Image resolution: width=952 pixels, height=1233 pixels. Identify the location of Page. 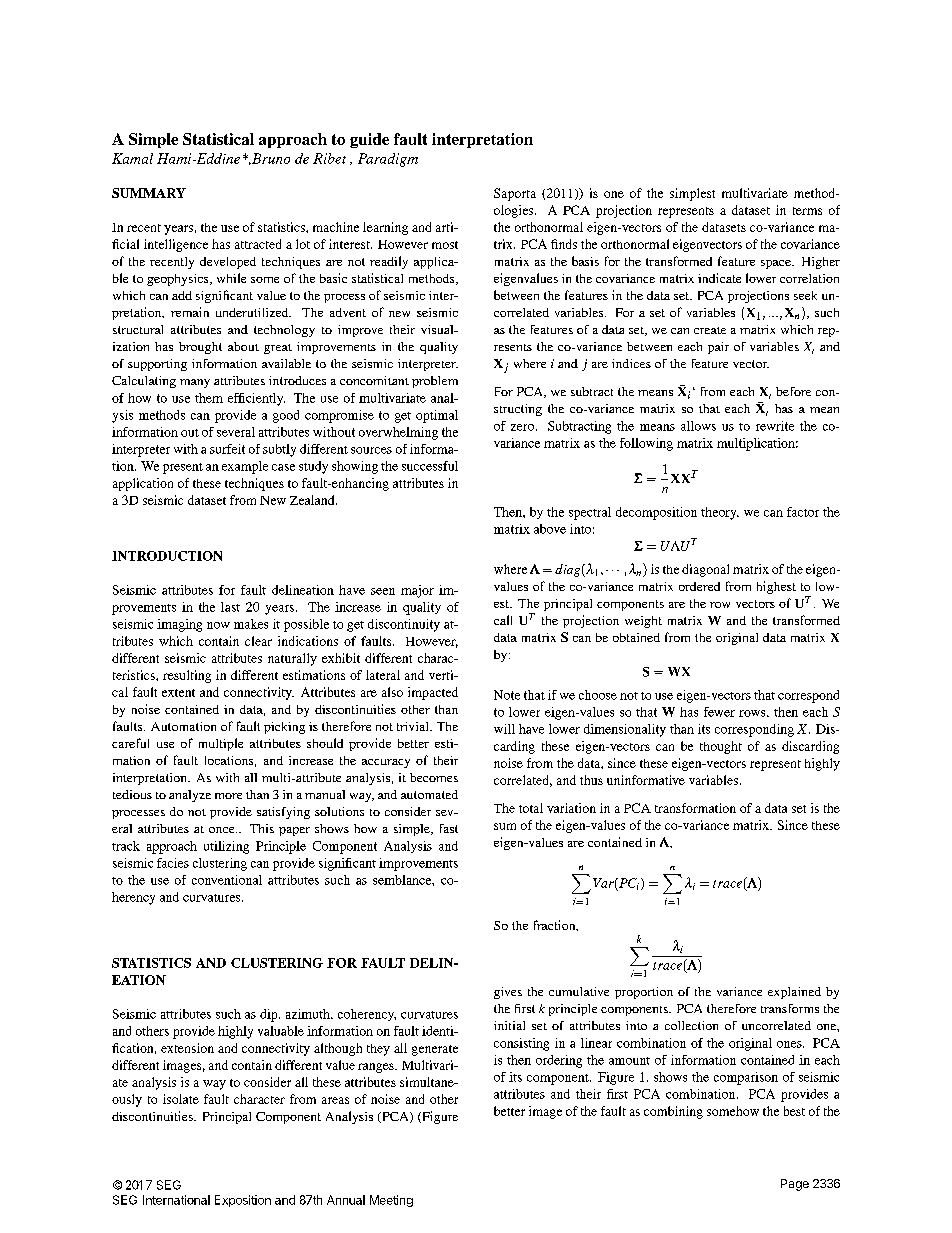
(795, 1185).
